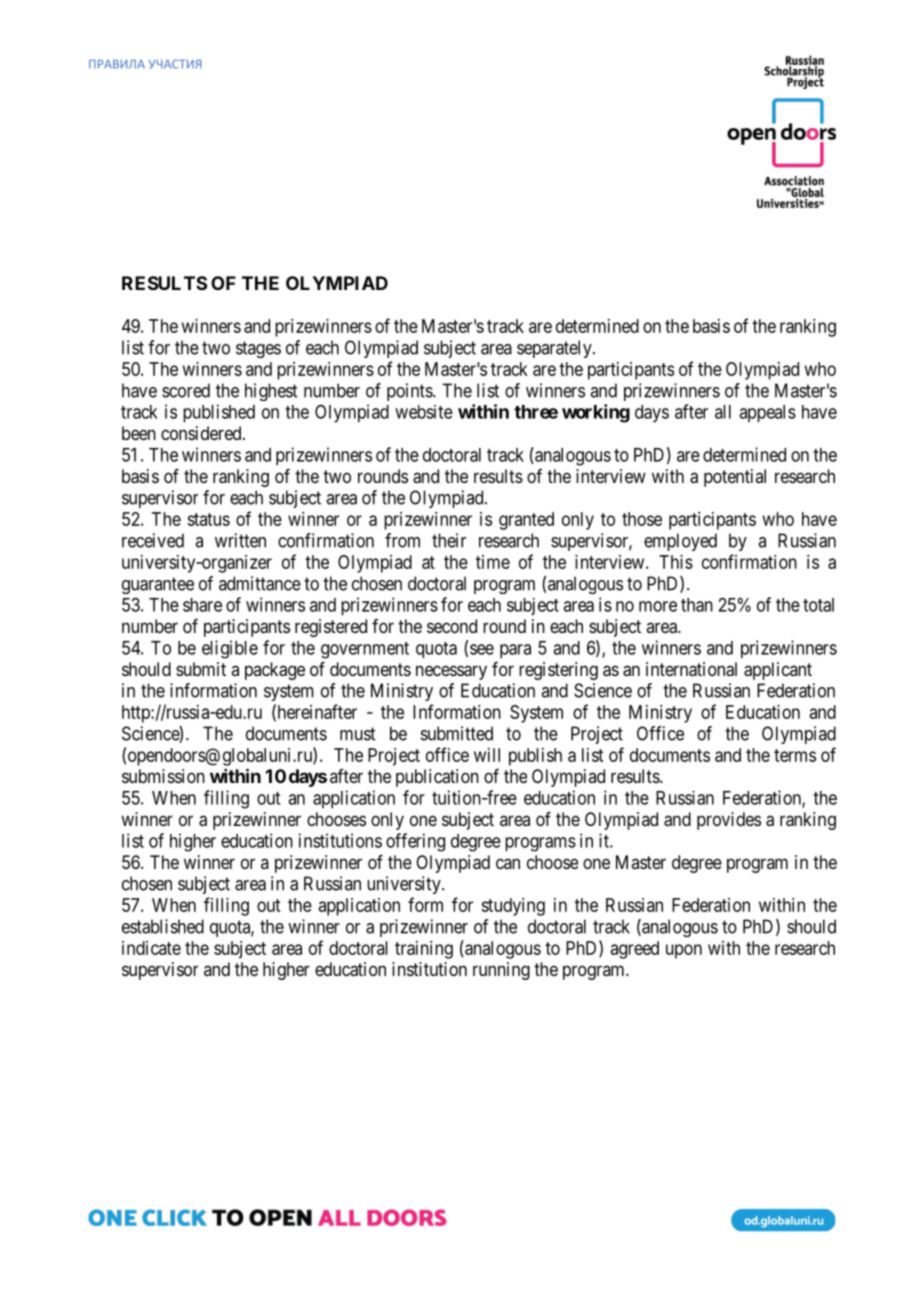 The image size is (924, 1308). Describe the element at coordinates (795, 755) in the screenshot. I see `terms` at that location.
